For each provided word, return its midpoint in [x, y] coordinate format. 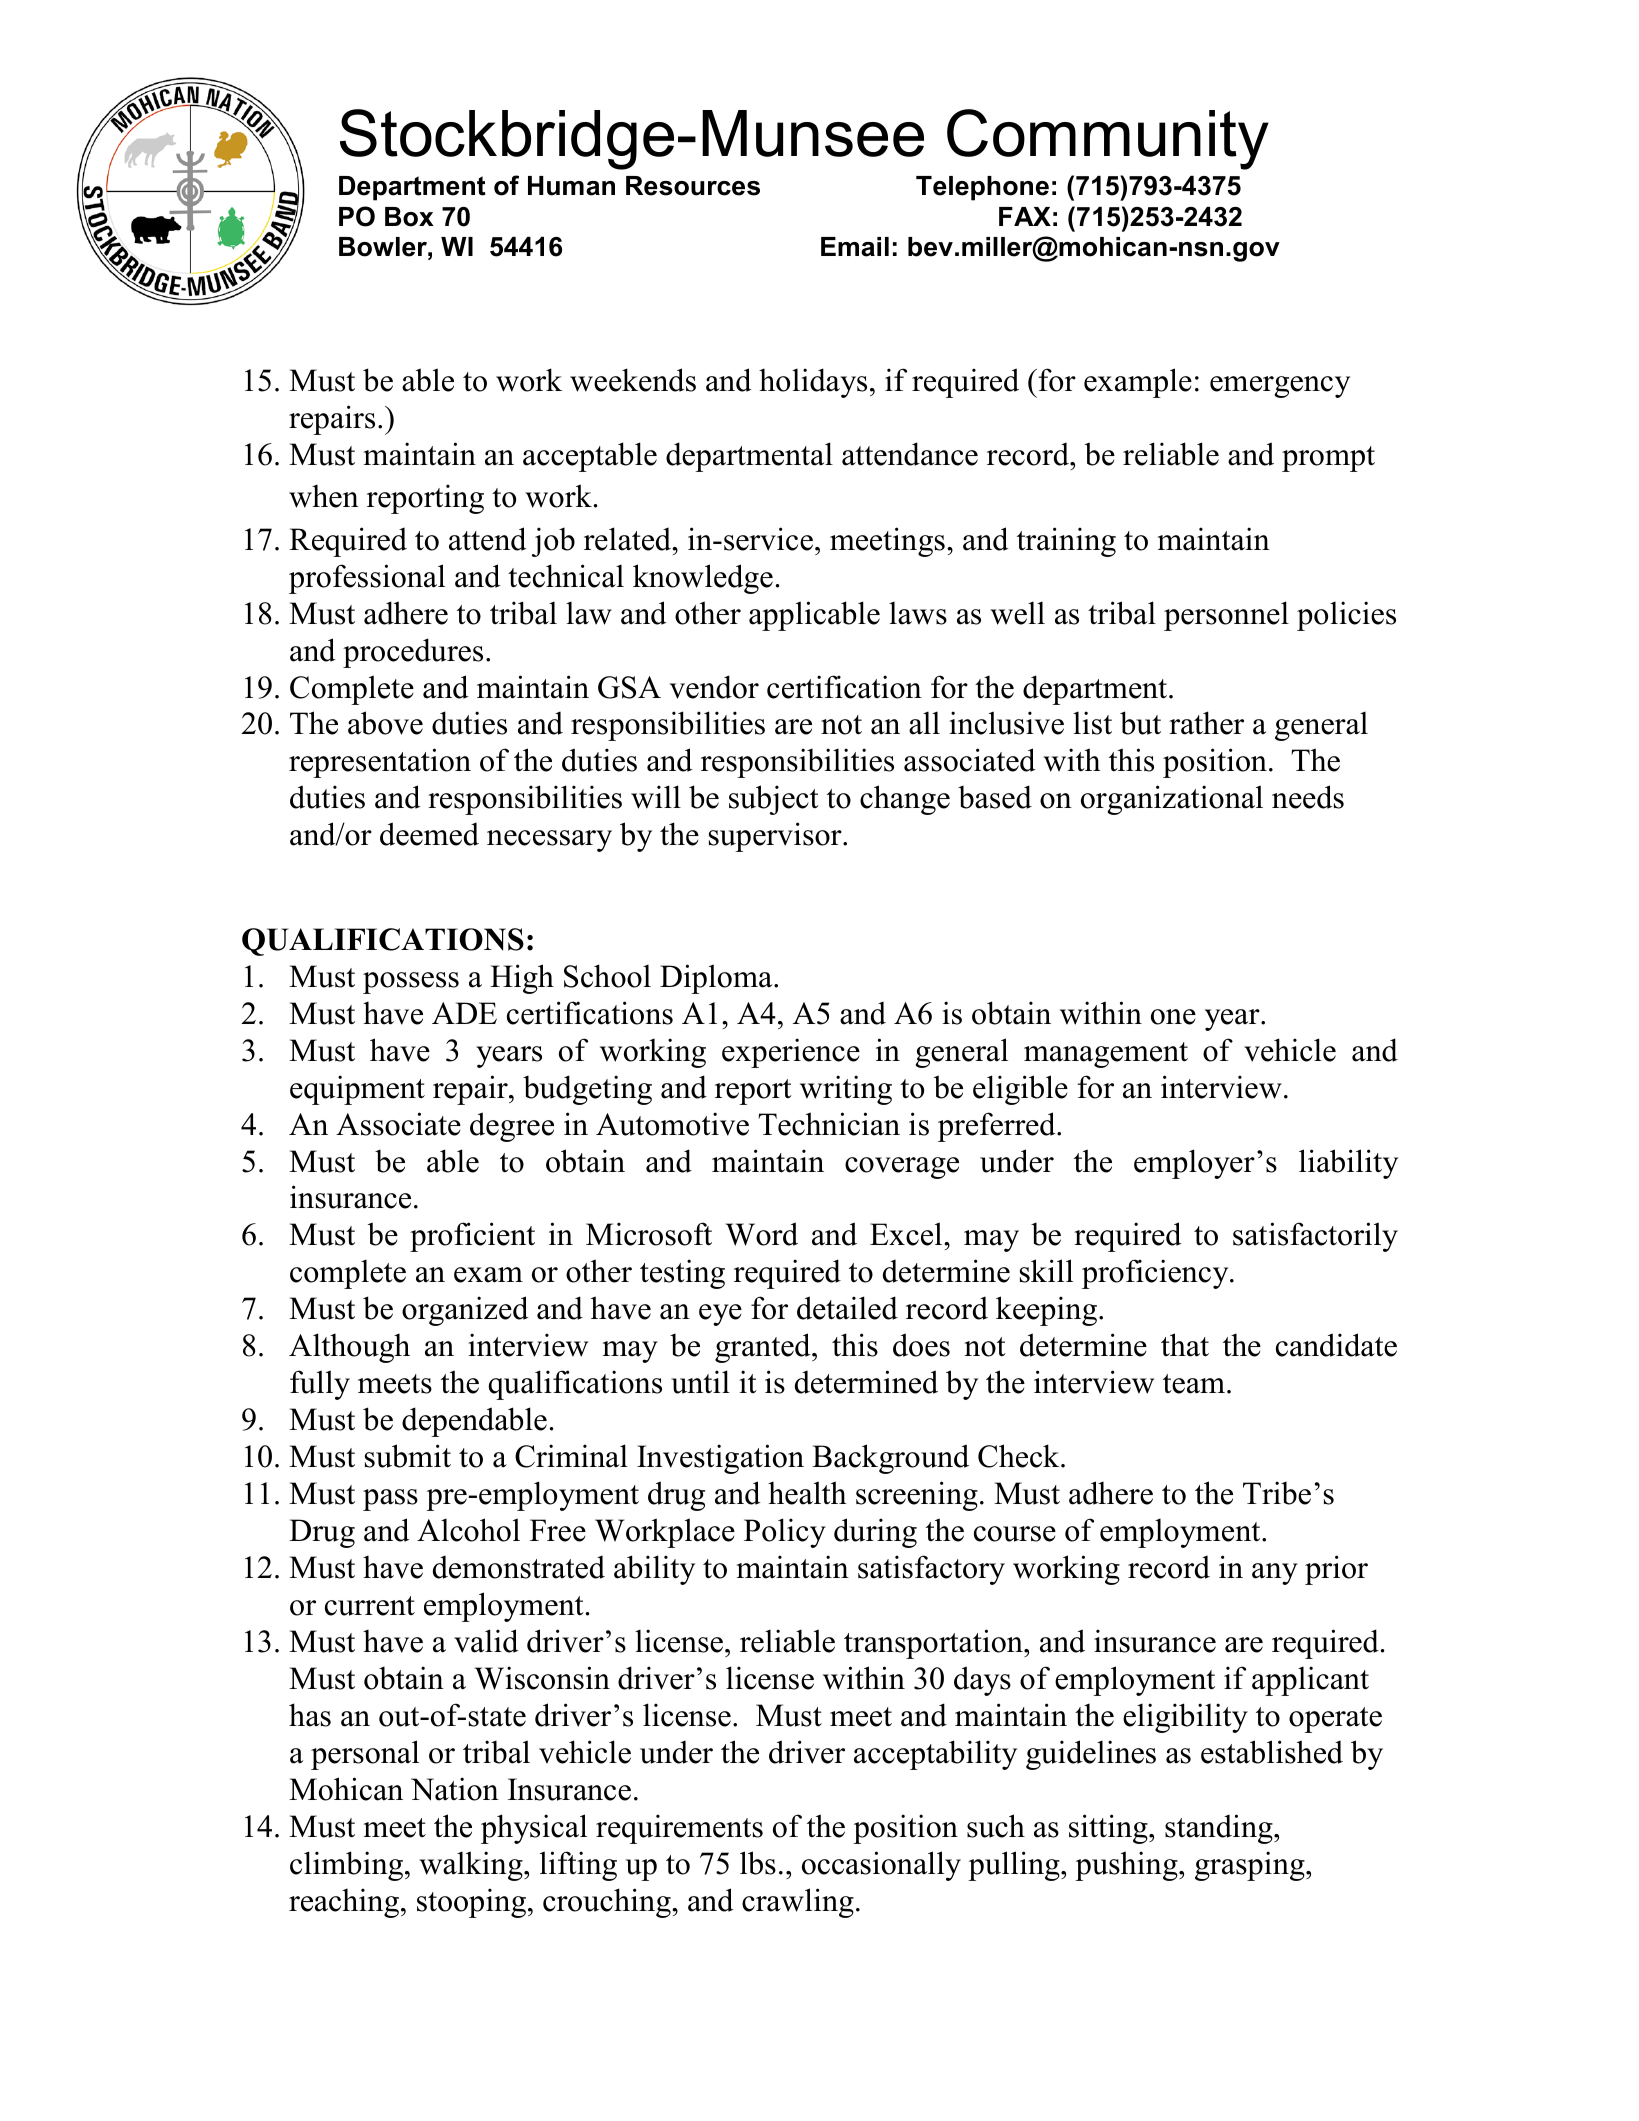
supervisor [776, 837]
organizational [1172, 800]
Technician [829, 1124]
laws [918, 613]
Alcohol [468, 1530]
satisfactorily [1315, 1237]
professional [367, 579]
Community [1108, 139]
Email [855, 247]
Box [409, 217]
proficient [472, 1237]
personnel [1226, 616]
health [807, 1493]
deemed [429, 834]
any [1275, 1574]
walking [472, 1866]
